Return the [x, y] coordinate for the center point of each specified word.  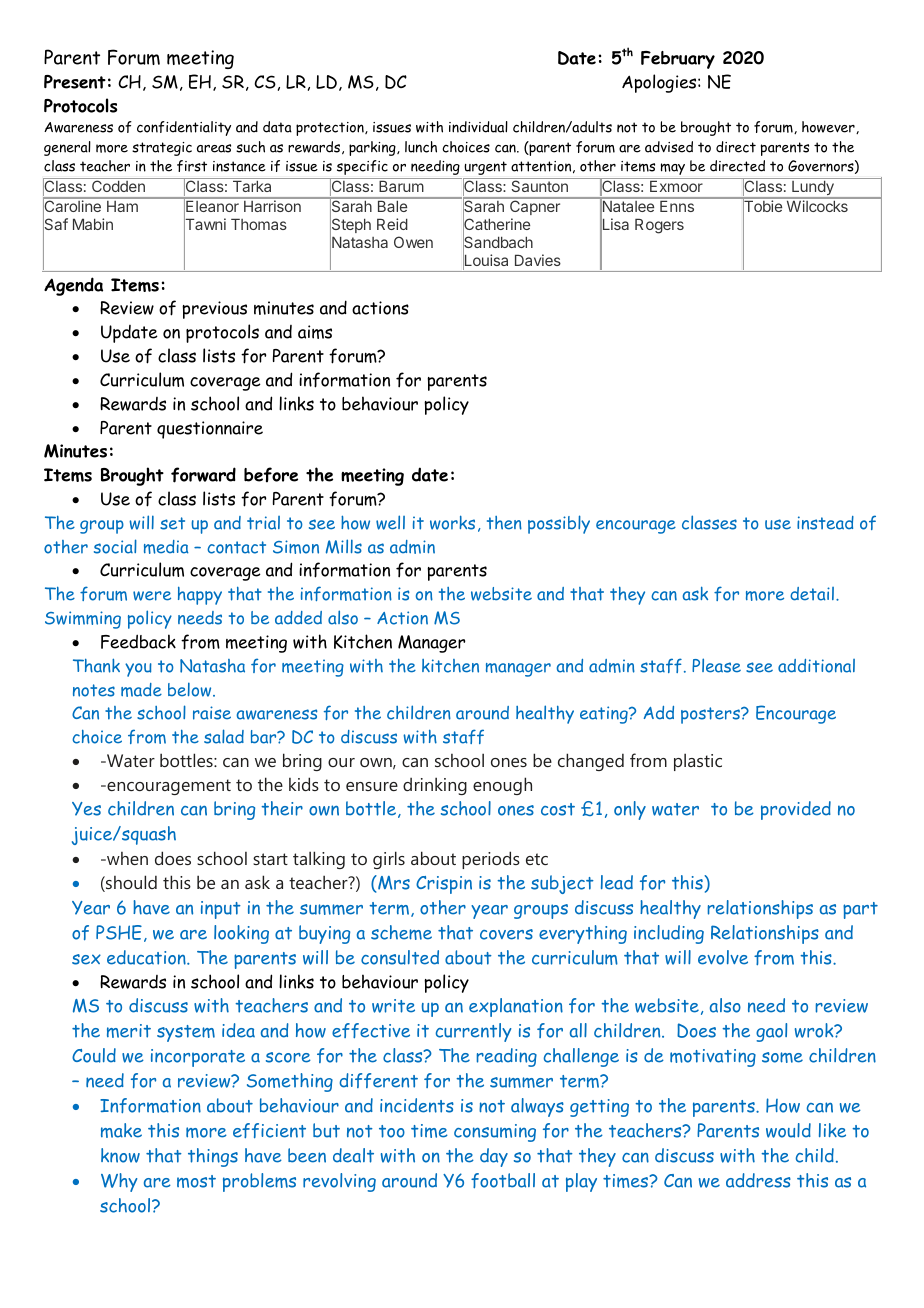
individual [478, 127]
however [829, 127]
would [788, 1130]
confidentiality [184, 128]
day [494, 1157]
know [120, 1155]
